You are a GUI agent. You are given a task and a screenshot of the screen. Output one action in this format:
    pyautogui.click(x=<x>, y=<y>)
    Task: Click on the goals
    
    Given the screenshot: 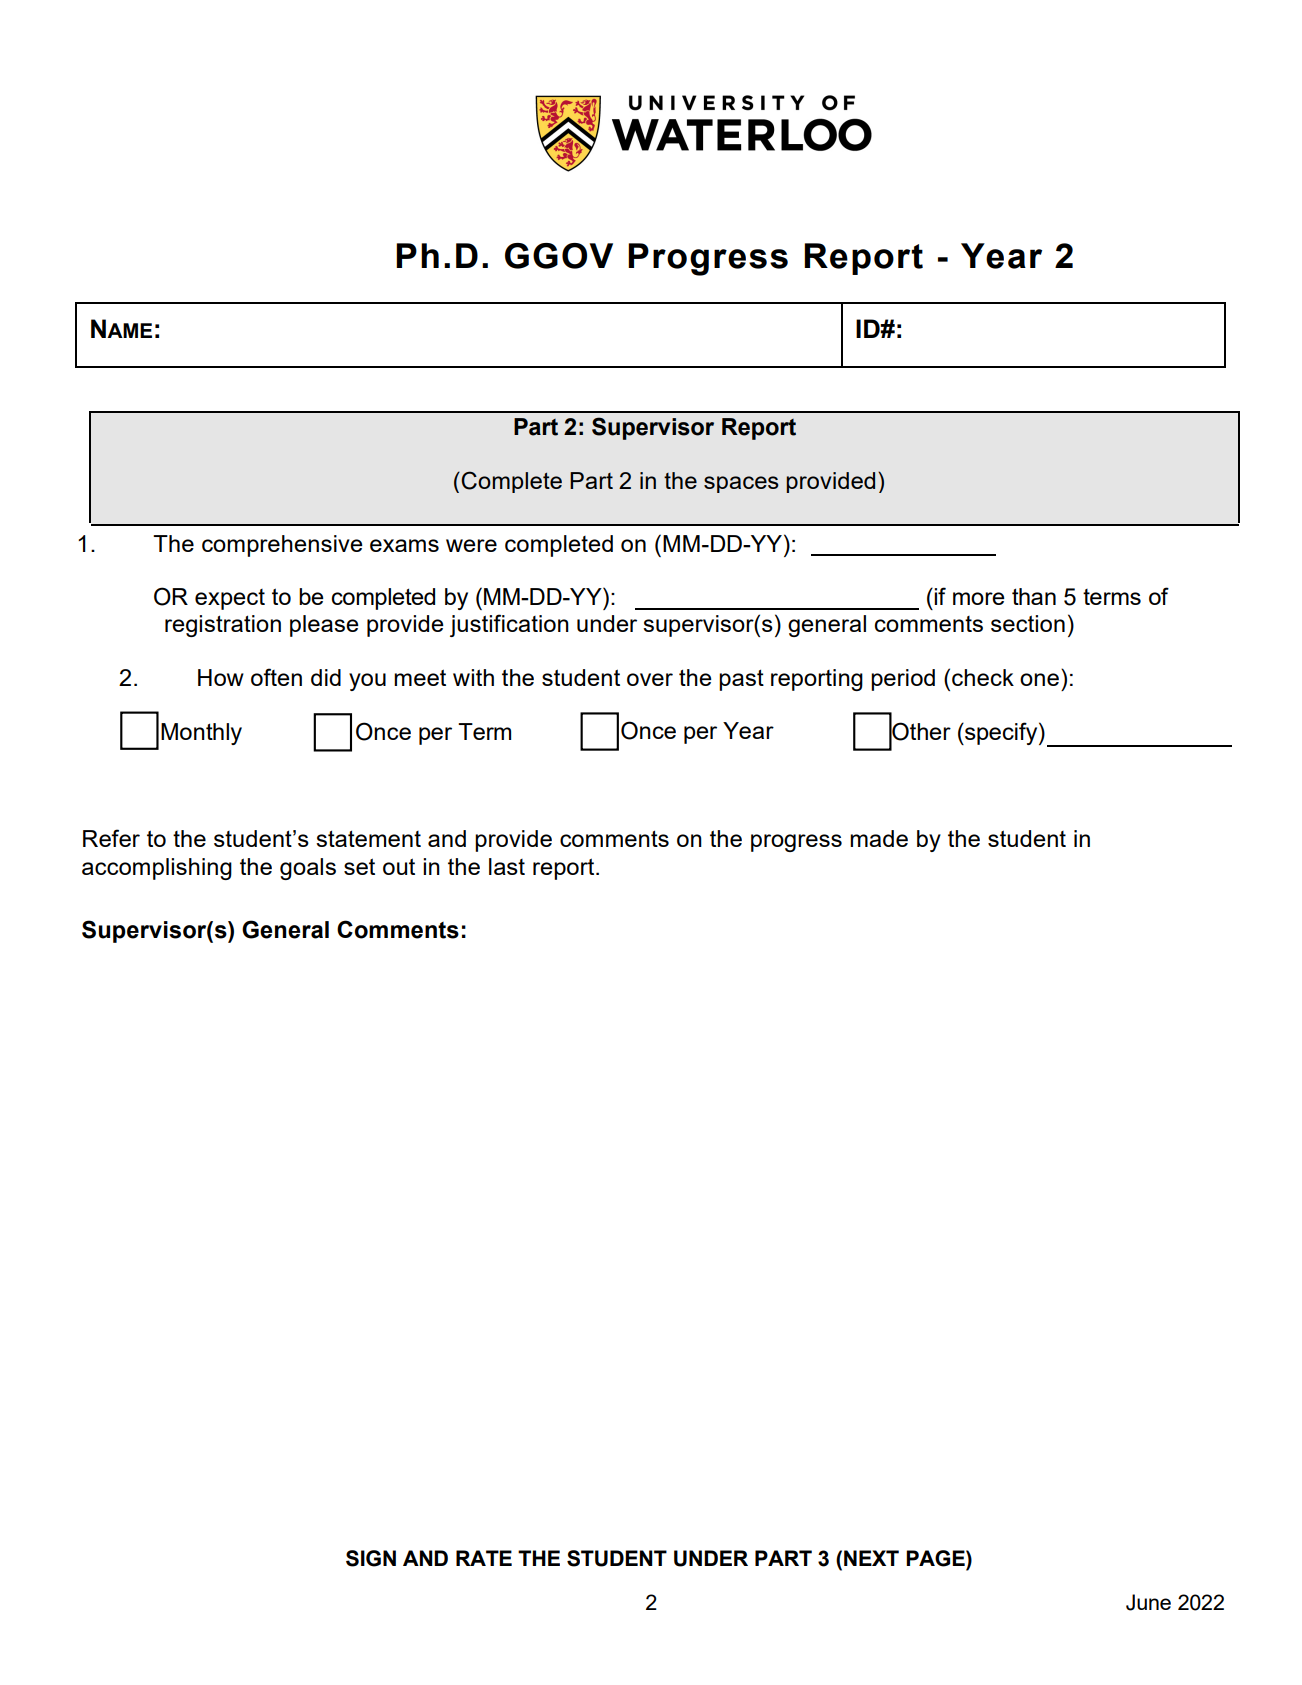 What is the action you would take?
    pyautogui.click(x=308, y=869)
